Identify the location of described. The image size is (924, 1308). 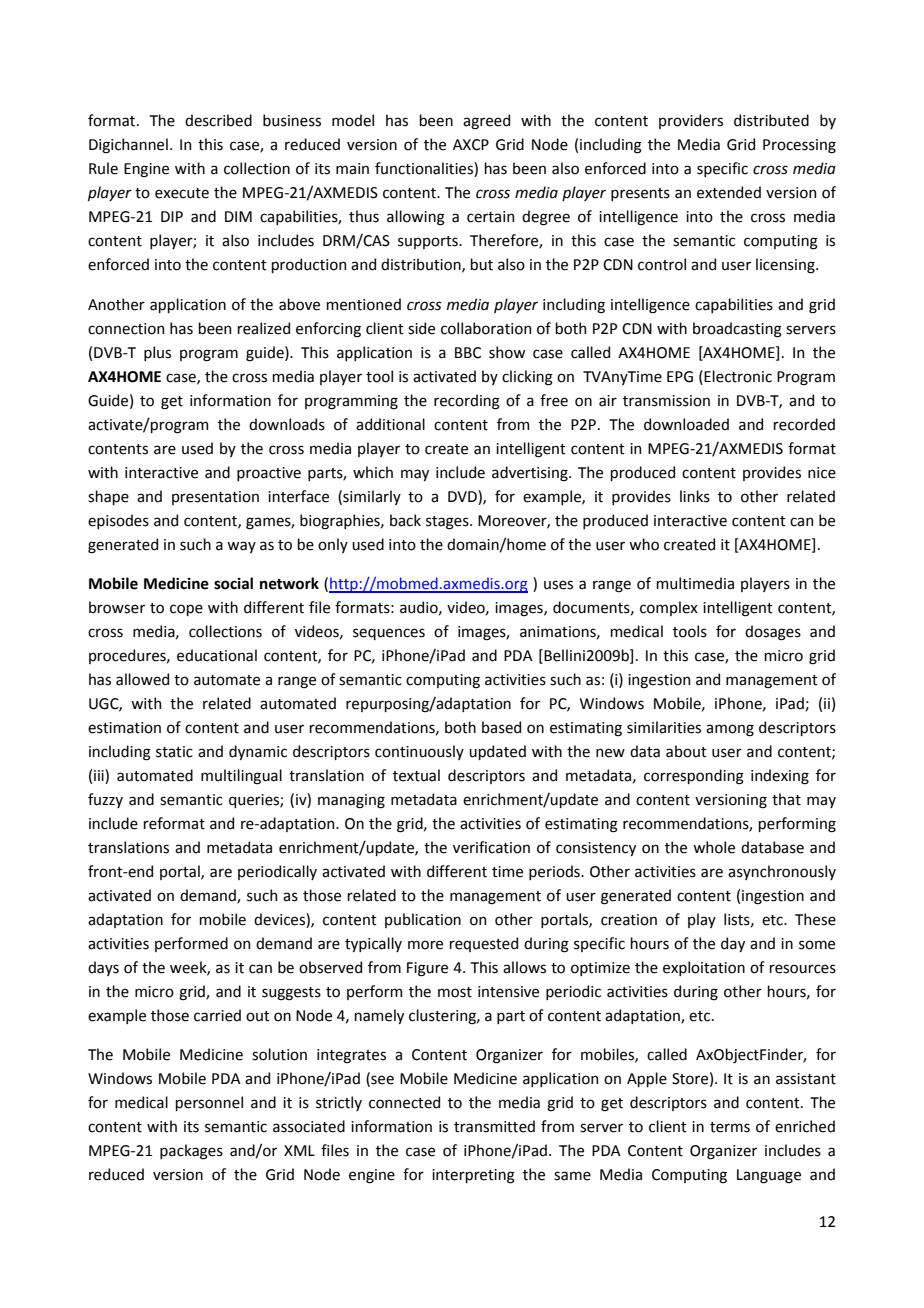
(218, 120).
